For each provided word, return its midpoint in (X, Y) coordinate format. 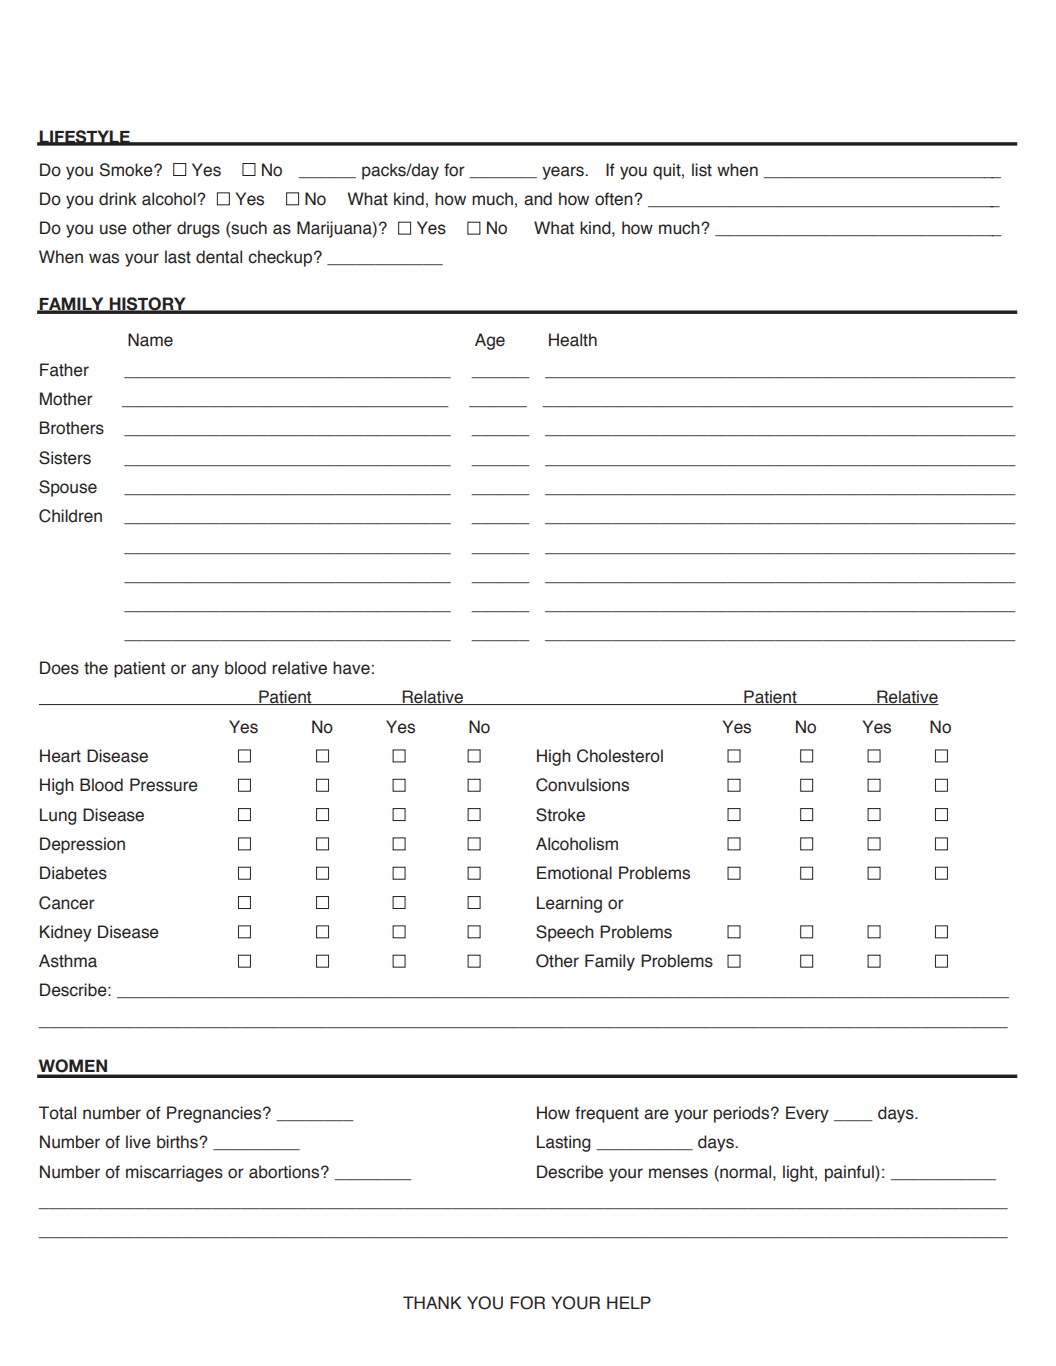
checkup (281, 258)
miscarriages (174, 1173)
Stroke (560, 815)
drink (118, 199)
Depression (82, 845)
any (205, 671)
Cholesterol (620, 756)
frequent (607, 1114)
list (702, 170)
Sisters (65, 458)
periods (743, 1114)
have (351, 668)
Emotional (574, 873)
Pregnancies (215, 1114)
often (615, 199)
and (538, 199)
